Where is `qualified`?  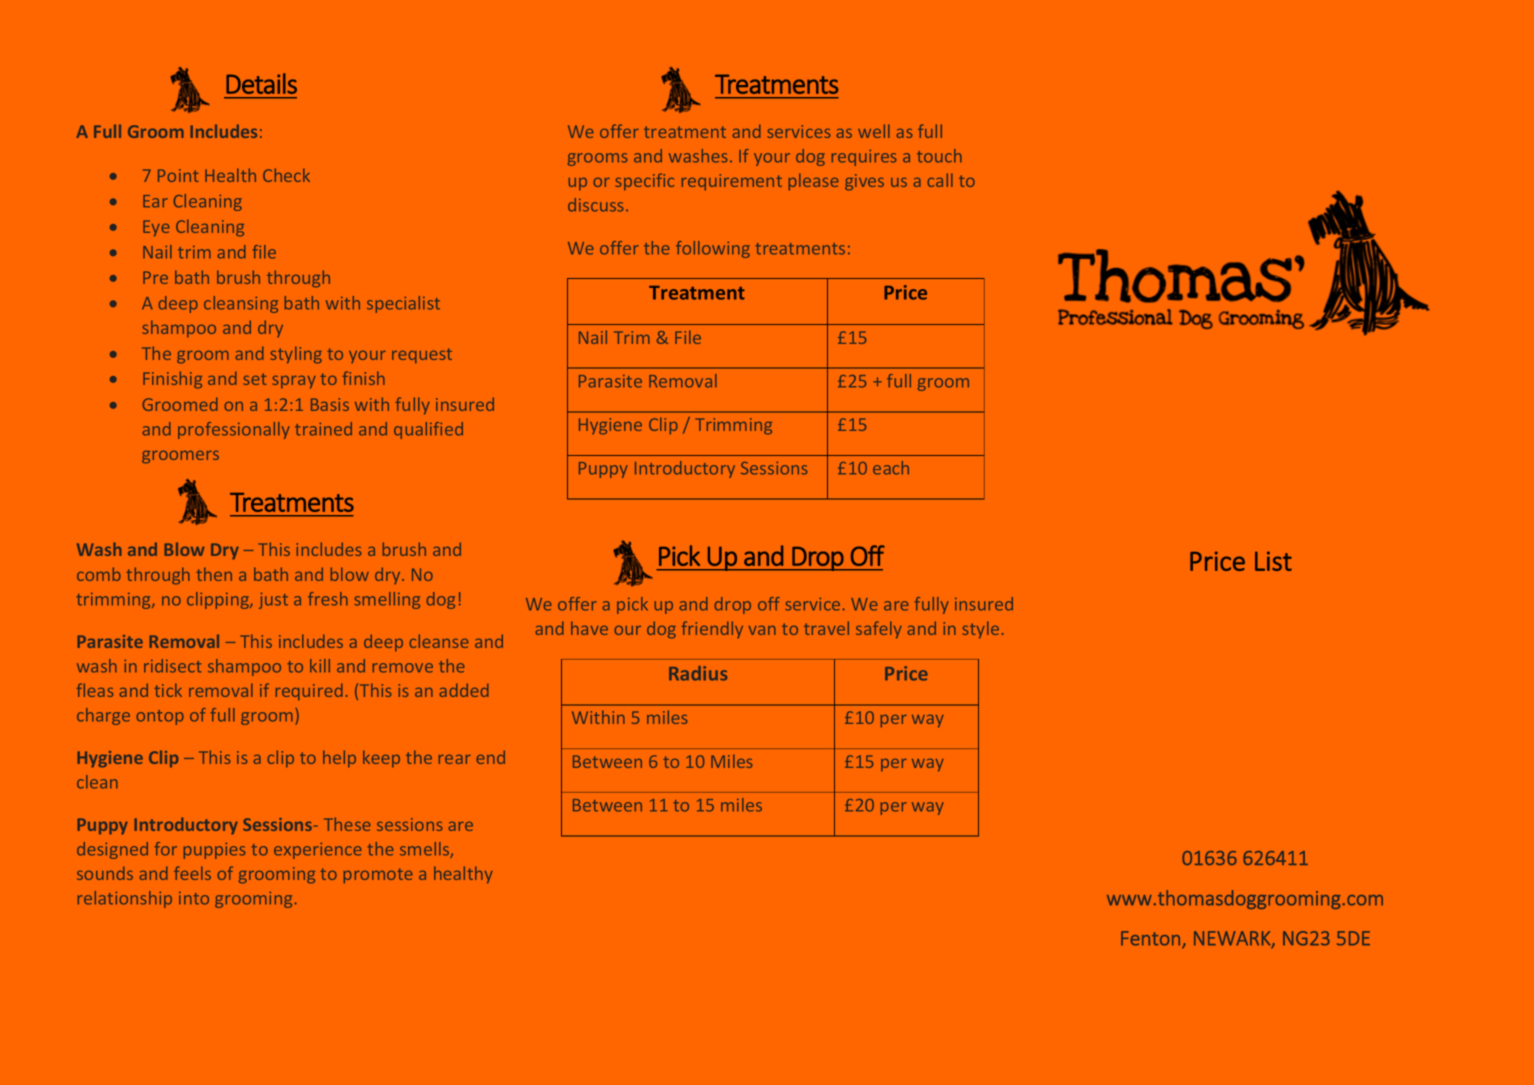 qualified is located at coordinates (428, 430).
